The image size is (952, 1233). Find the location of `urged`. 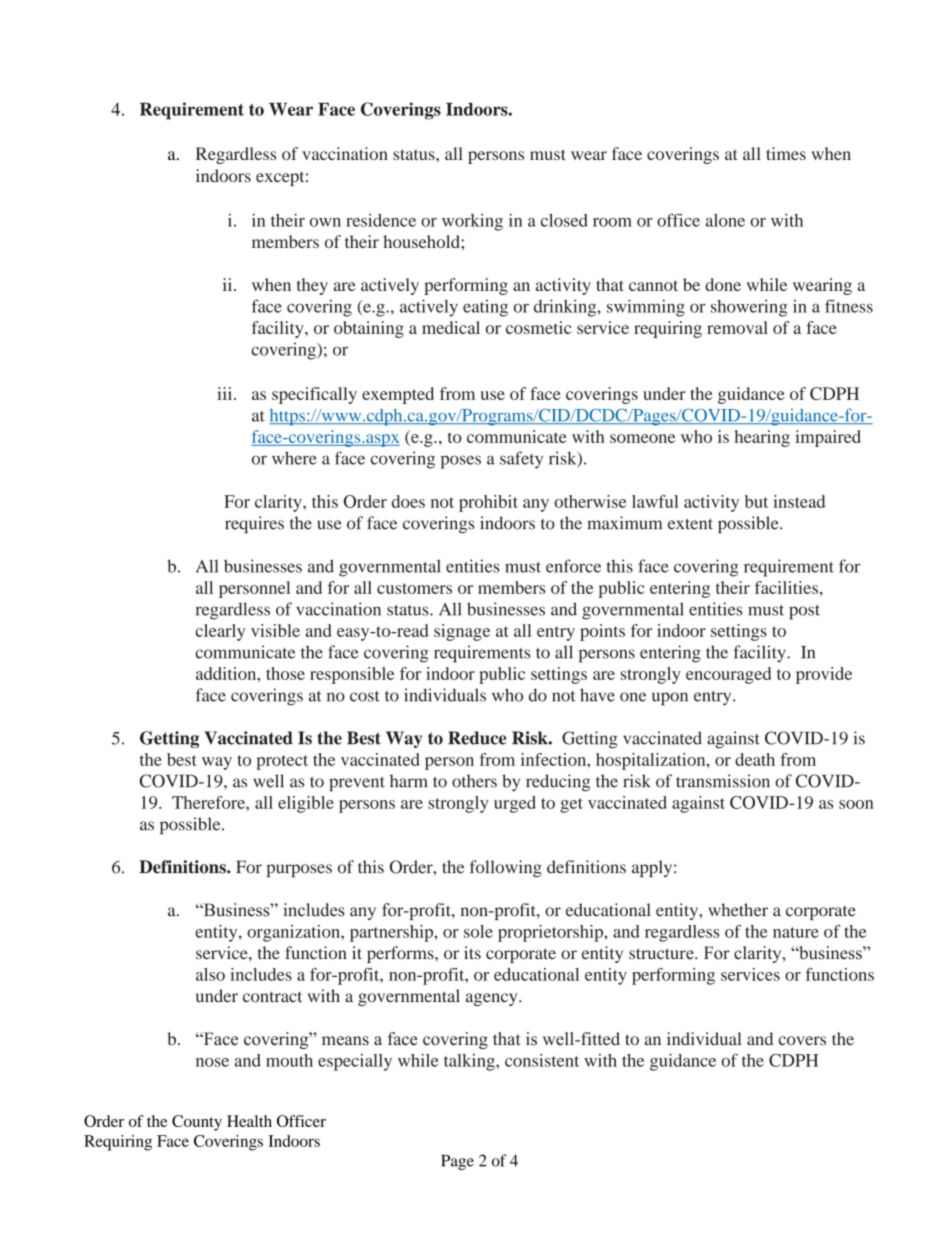

urged is located at coordinates (515, 804).
